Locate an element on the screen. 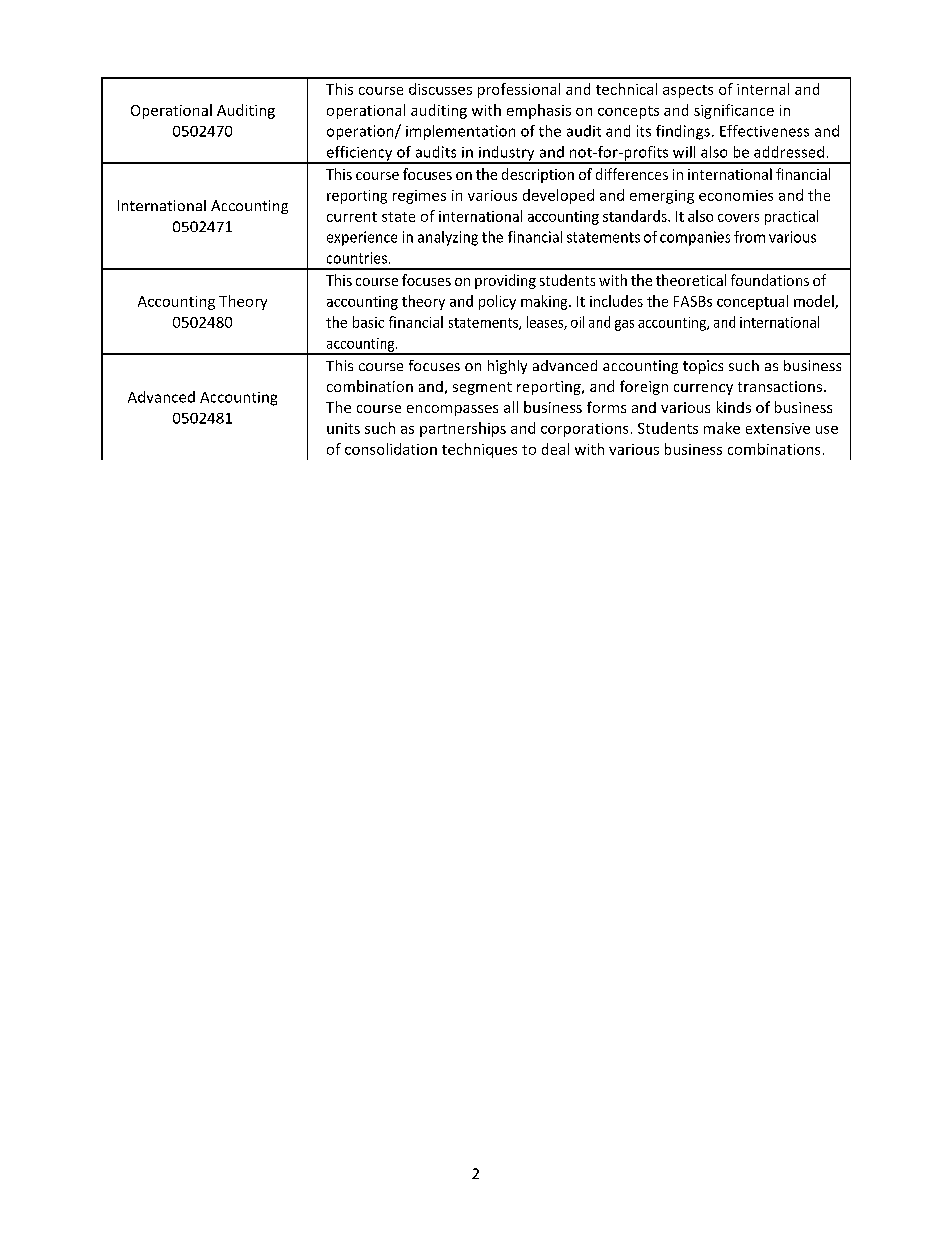 The width and height of the screenshot is (952, 1233). corporations is located at coordinates (584, 430).
